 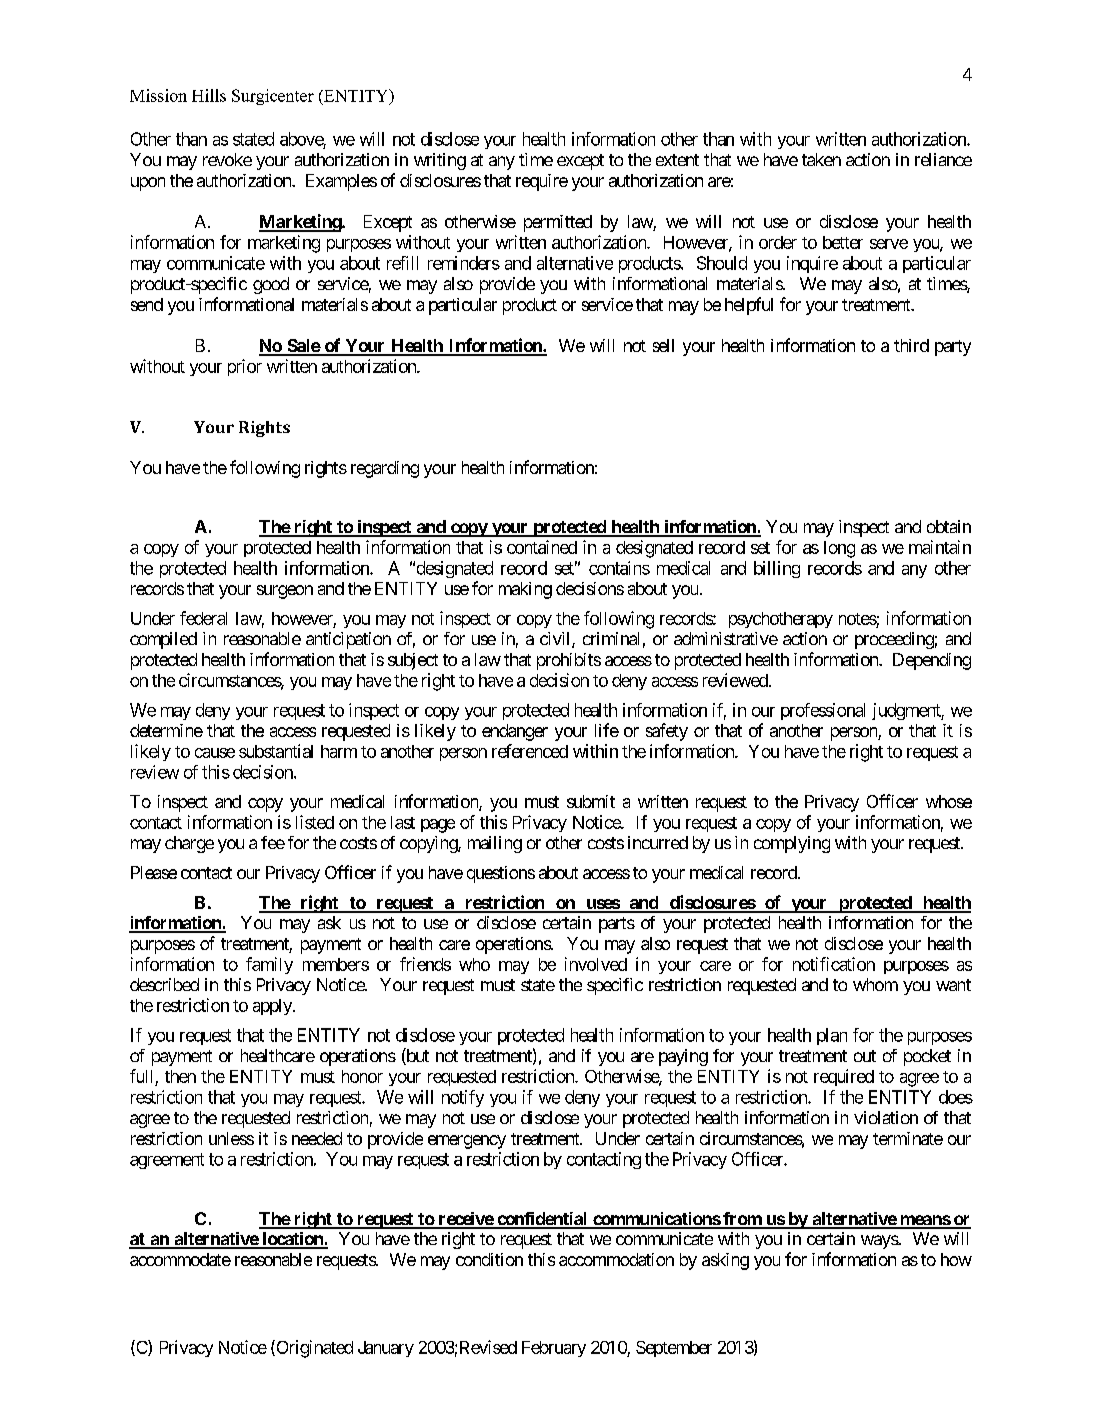 What do you see at coordinates (515, 732) in the page?
I see `endanger` at bounding box center [515, 732].
